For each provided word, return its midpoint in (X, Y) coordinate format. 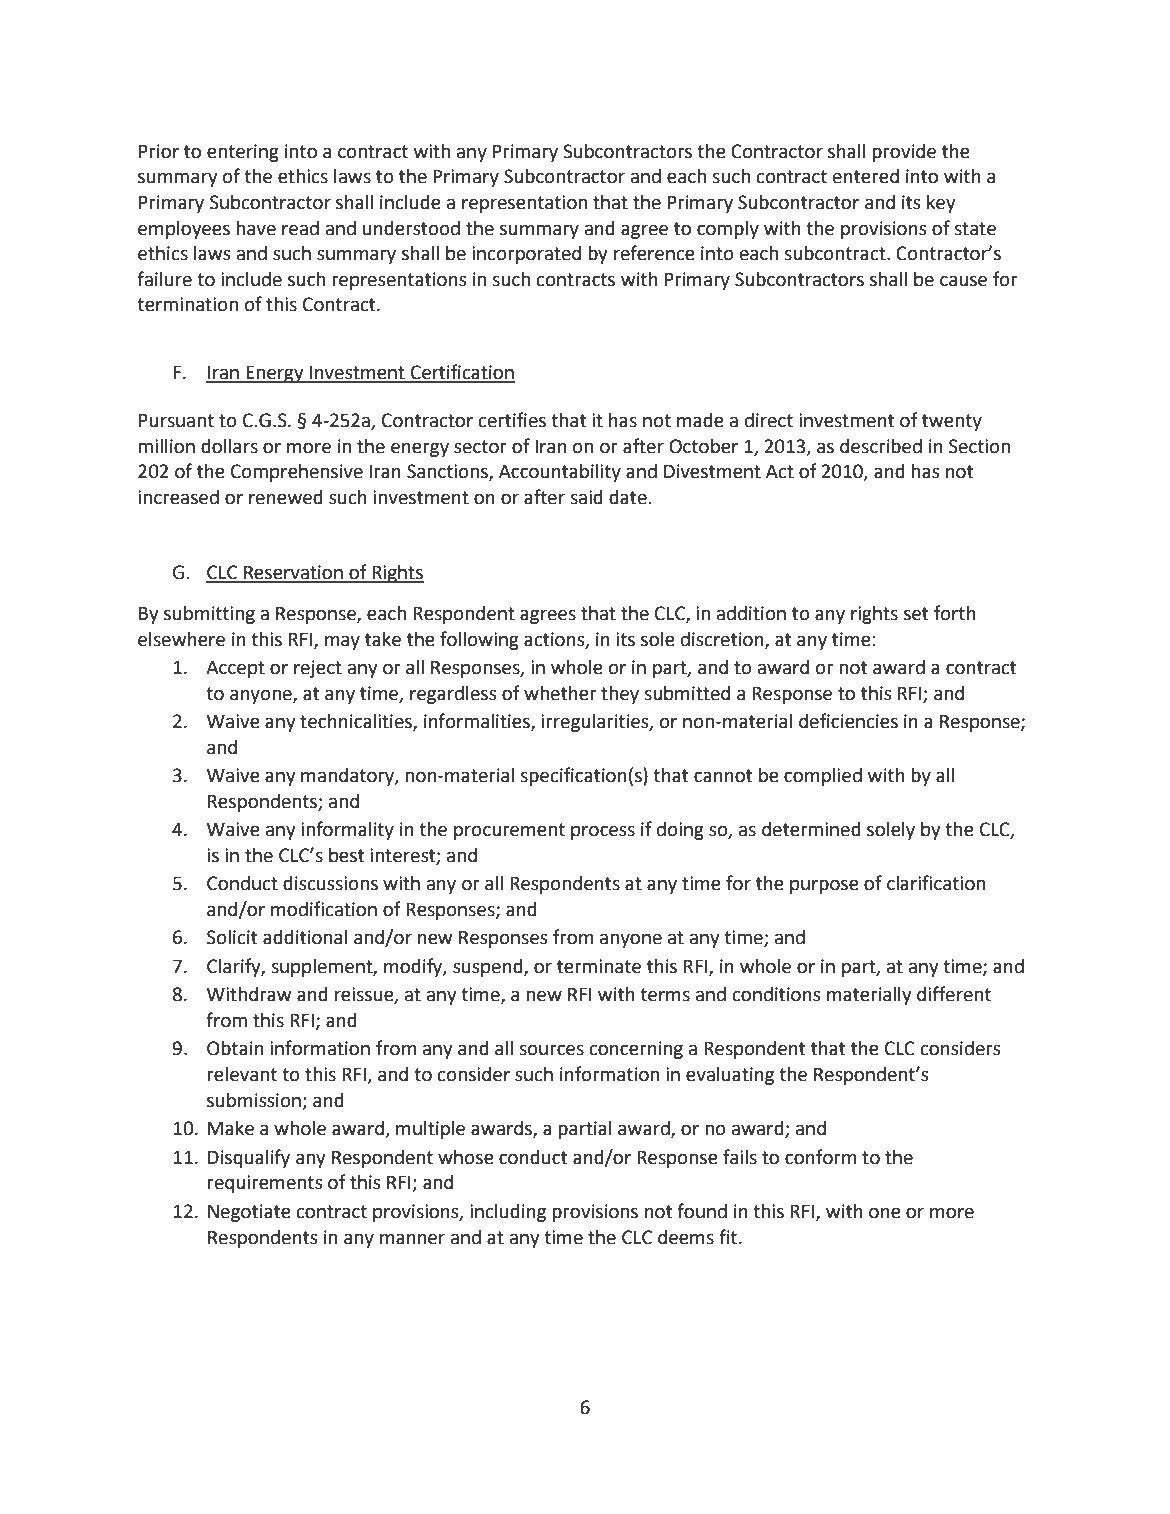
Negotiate (249, 1213)
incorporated (526, 255)
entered (866, 176)
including (508, 1213)
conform (820, 1157)
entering (243, 153)
